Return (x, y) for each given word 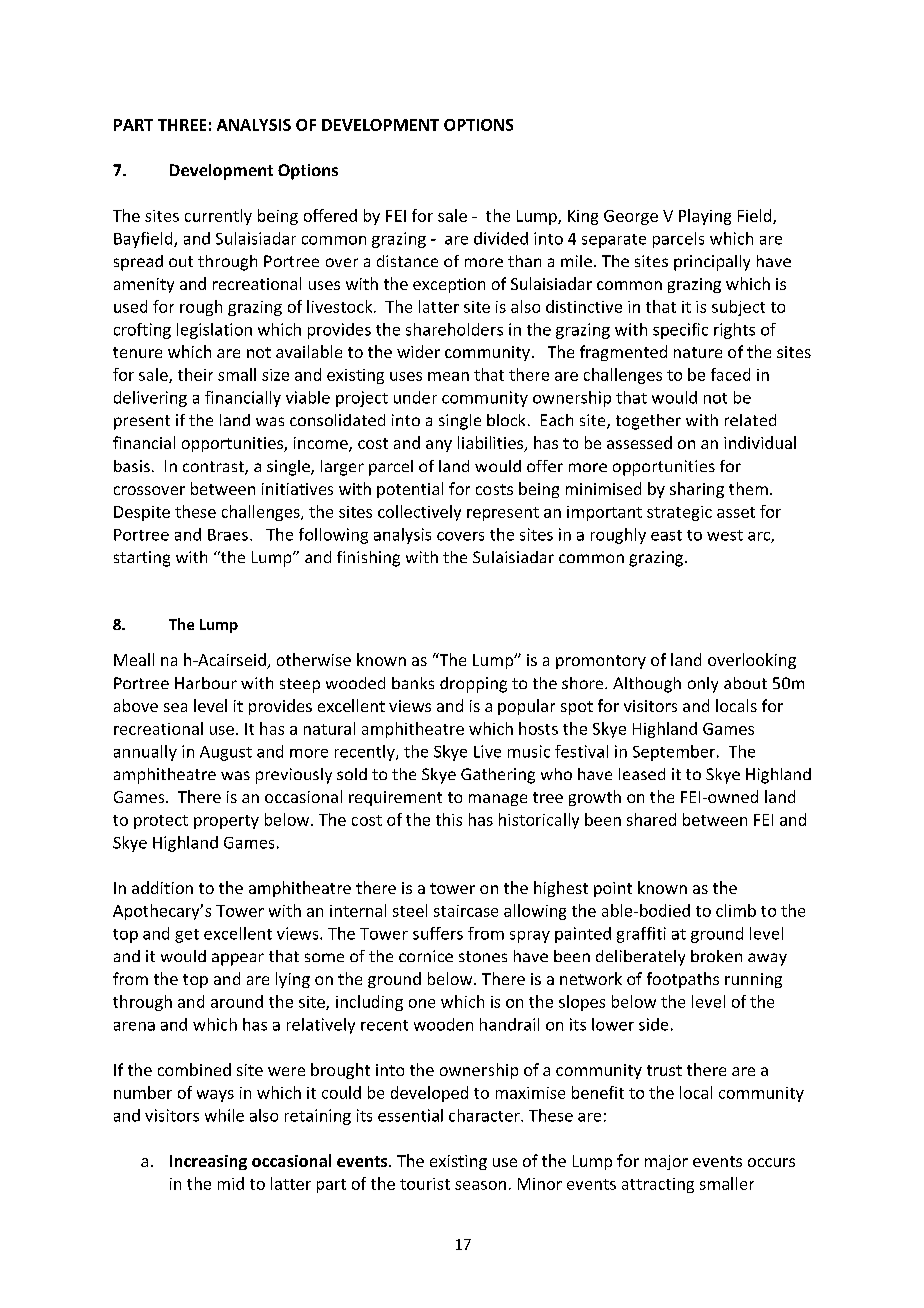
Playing (705, 217)
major (666, 1162)
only (703, 685)
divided (501, 238)
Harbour (206, 683)
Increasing (208, 1162)
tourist (425, 1184)
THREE (182, 125)
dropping (473, 685)
